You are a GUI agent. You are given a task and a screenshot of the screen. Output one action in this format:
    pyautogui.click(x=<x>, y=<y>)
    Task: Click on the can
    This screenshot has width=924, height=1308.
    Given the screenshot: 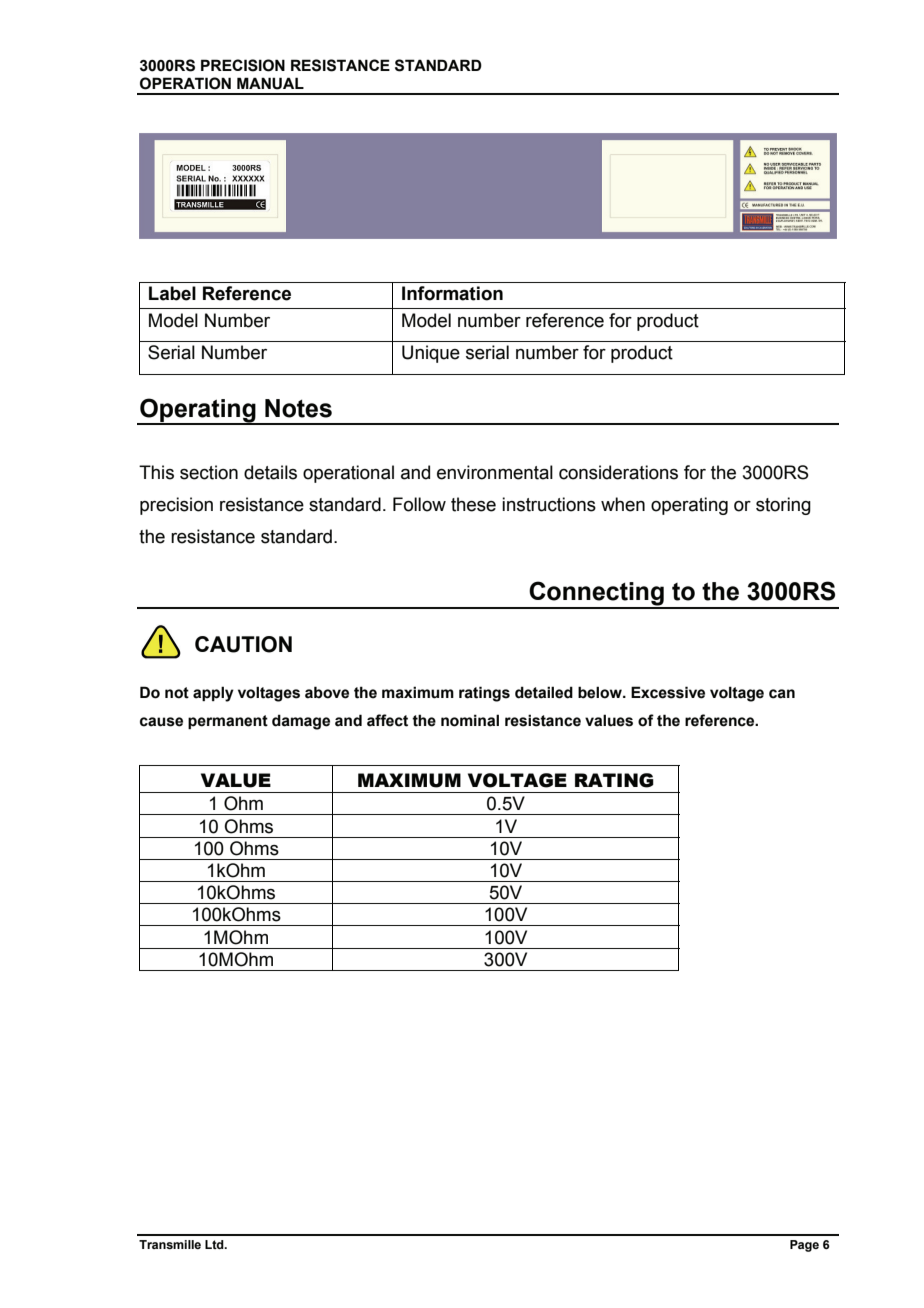 What is the action you would take?
    pyautogui.click(x=782, y=694)
